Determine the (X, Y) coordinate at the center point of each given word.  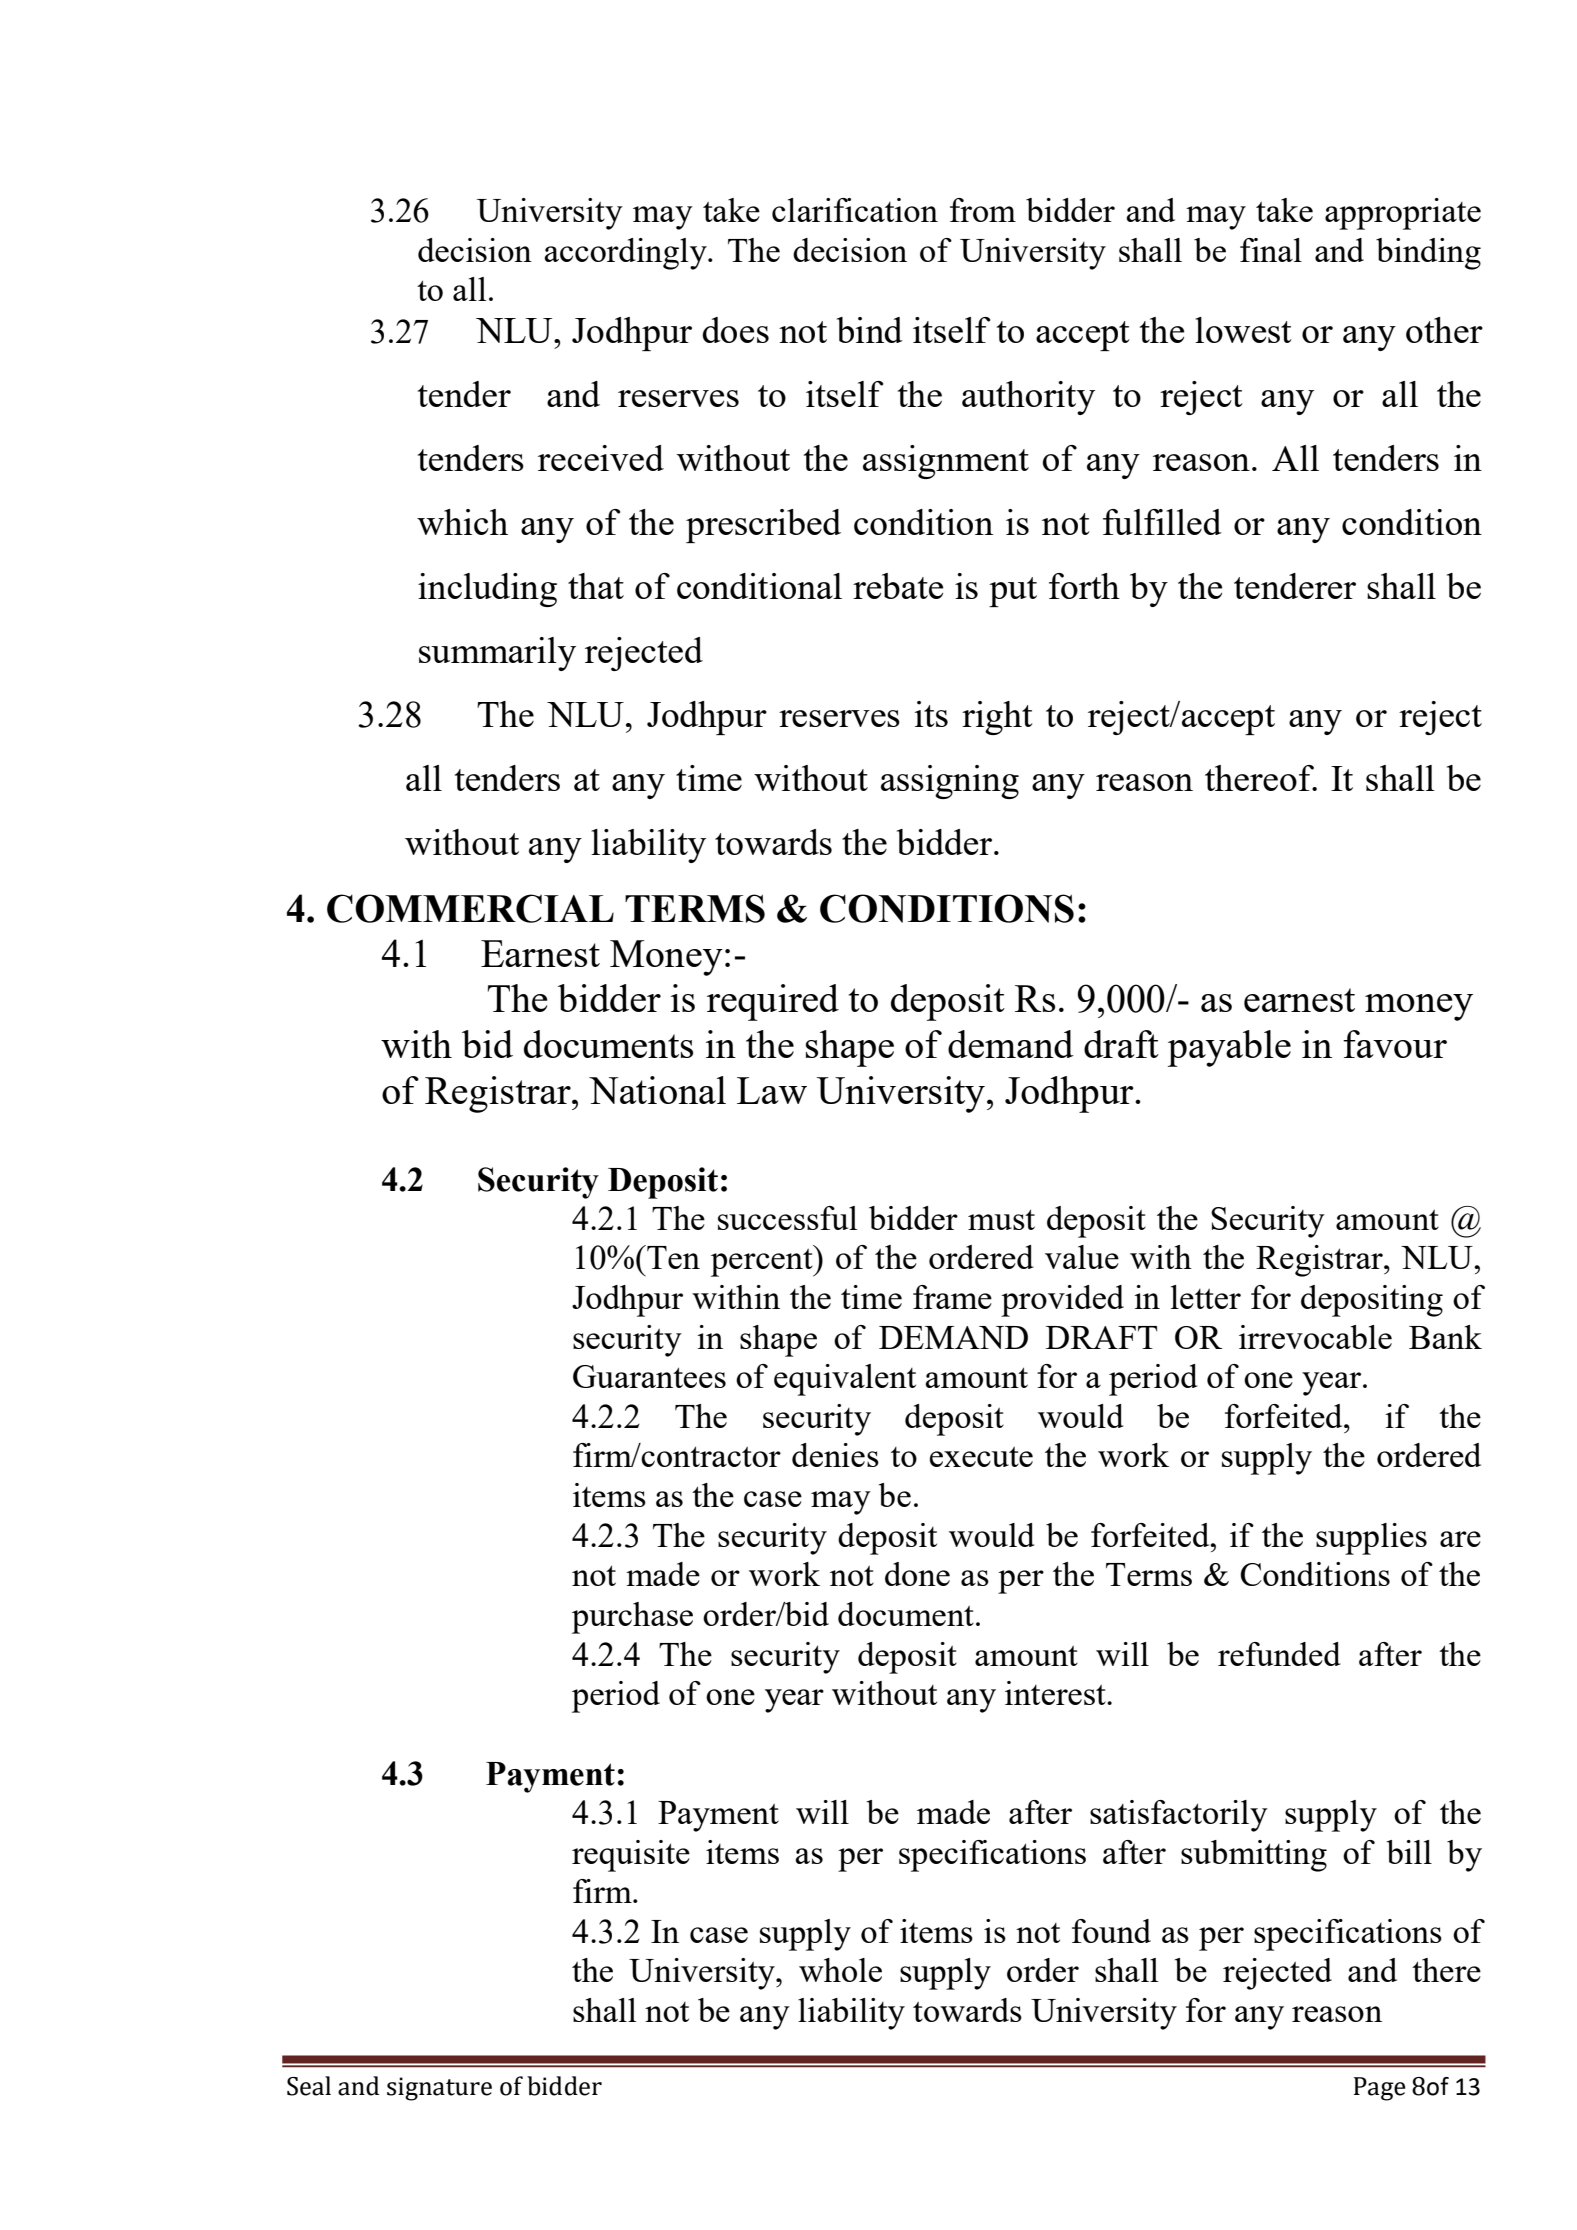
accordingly (626, 254)
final (1271, 250)
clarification (855, 210)
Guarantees (649, 1376)
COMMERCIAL (470, 908)
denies (835, 1455)
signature (439, 2089)
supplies (1371, 1539)
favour (1395, 1044)
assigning (950, 782)
